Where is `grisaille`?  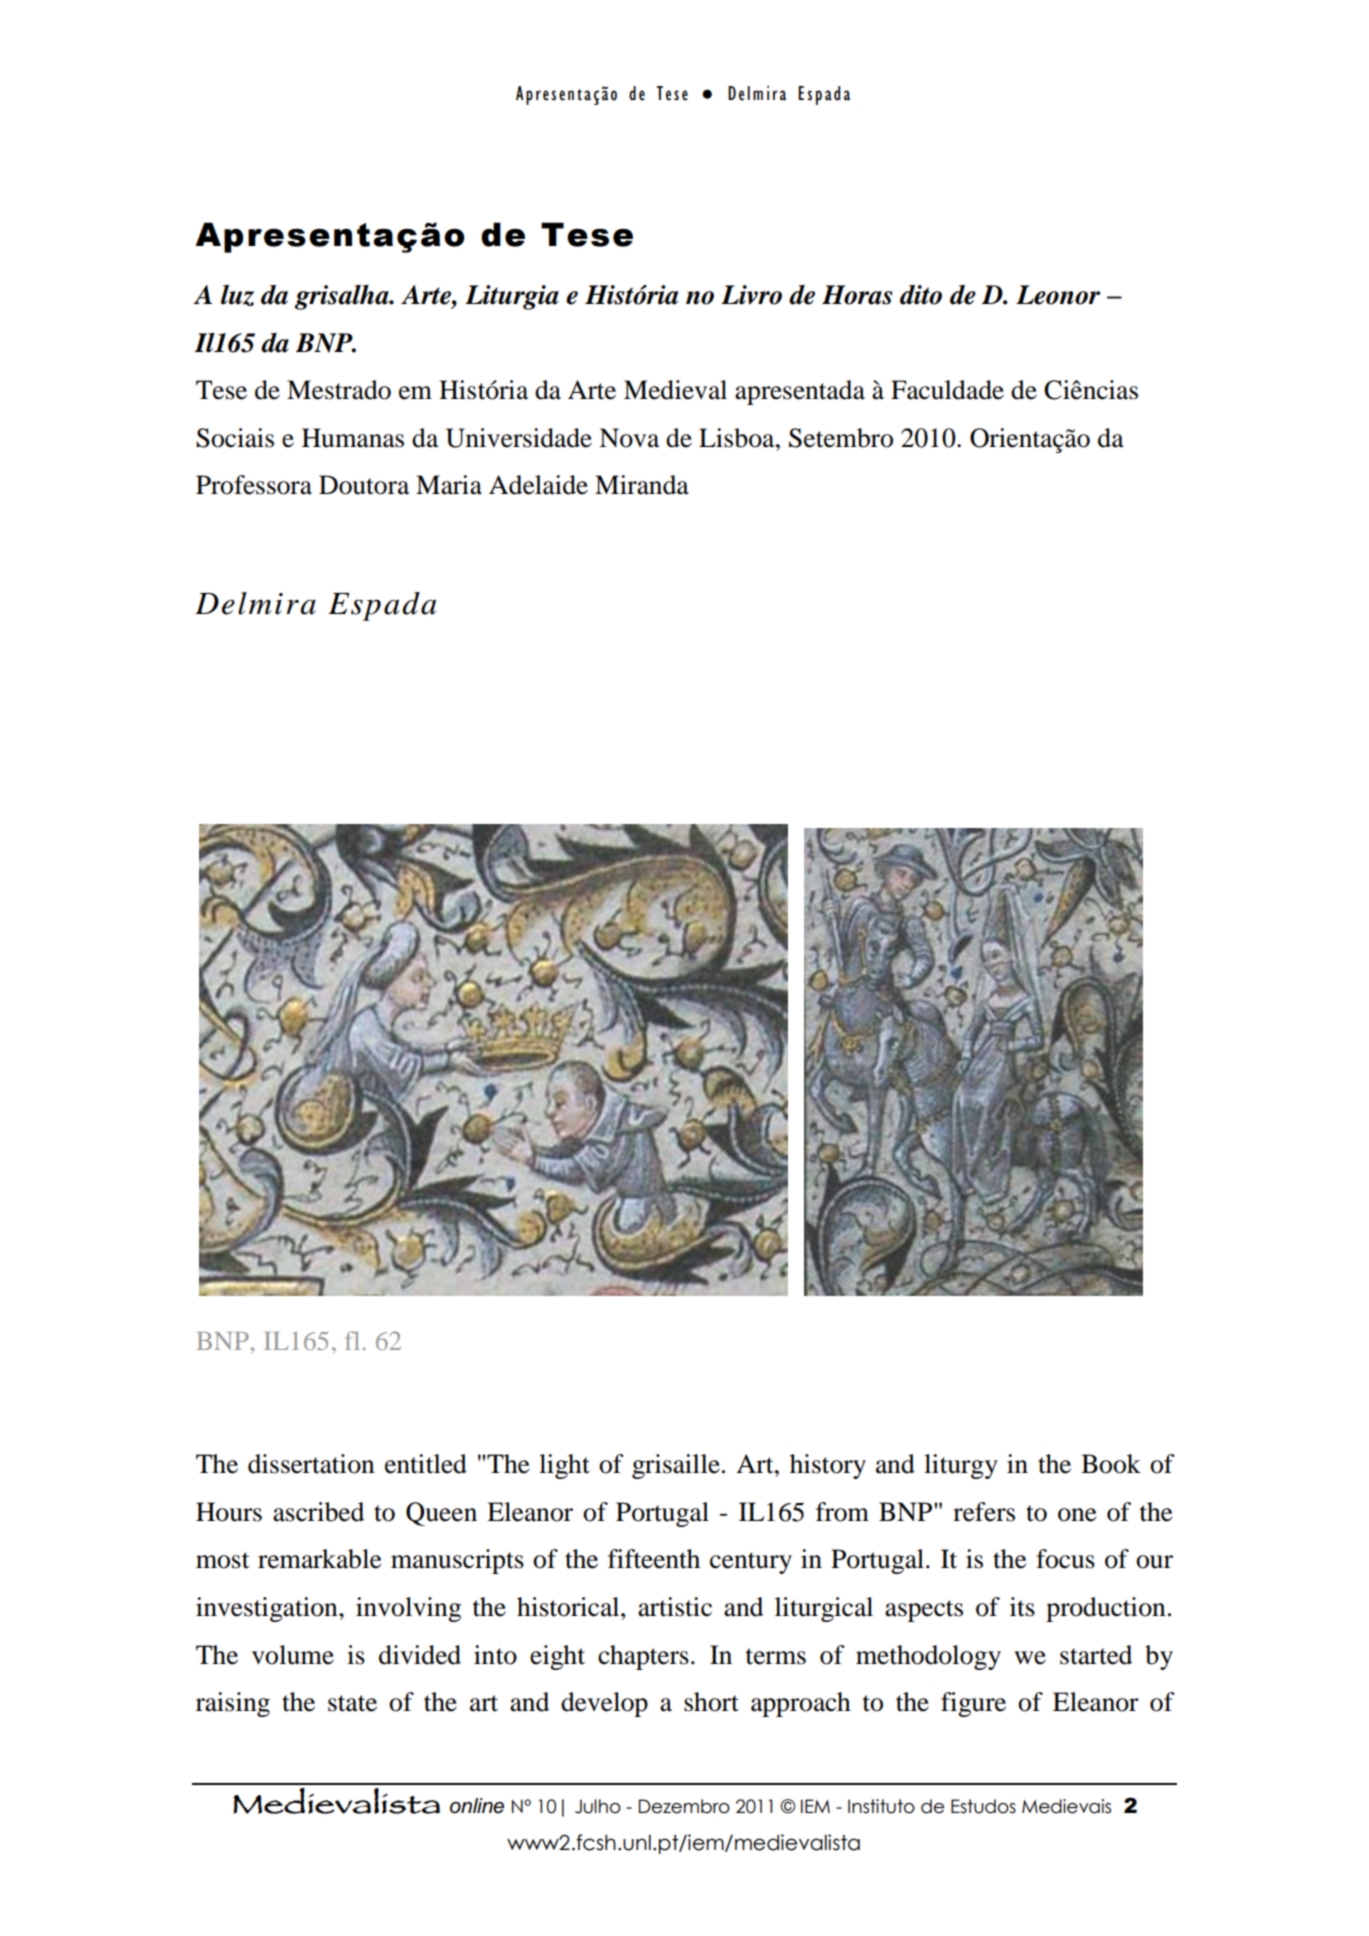
grisaille is located at coordinates (676, 1466).
